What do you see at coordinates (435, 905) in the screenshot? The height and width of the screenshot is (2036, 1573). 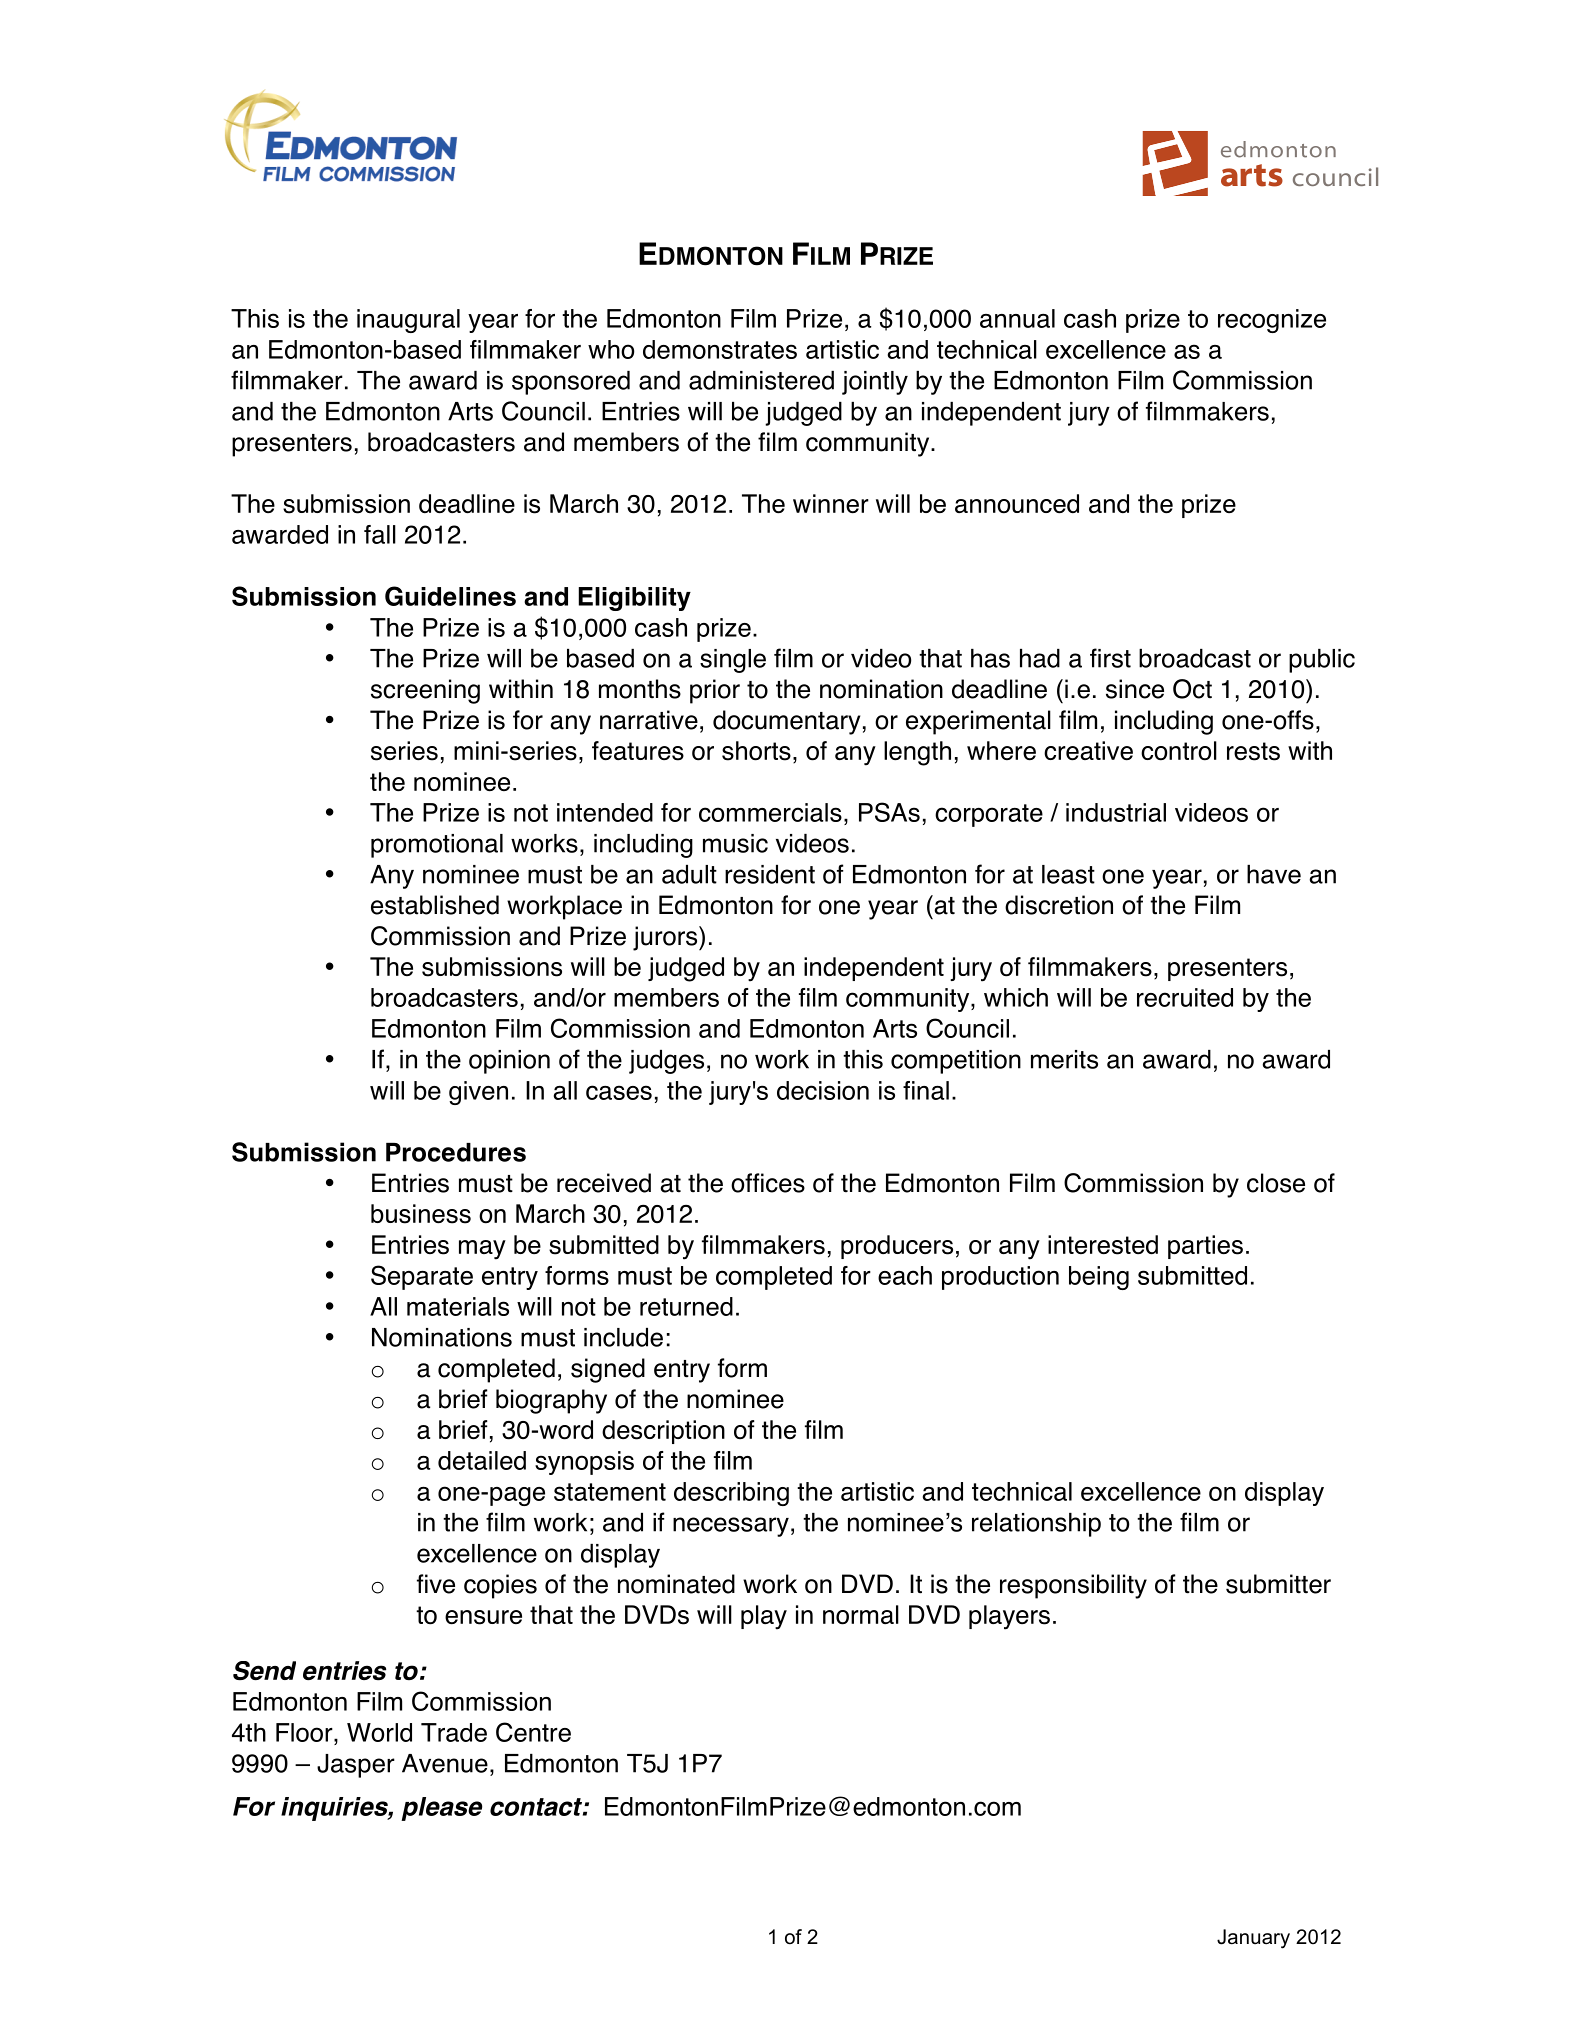 I see `established` at bounding box center [435, 905].
